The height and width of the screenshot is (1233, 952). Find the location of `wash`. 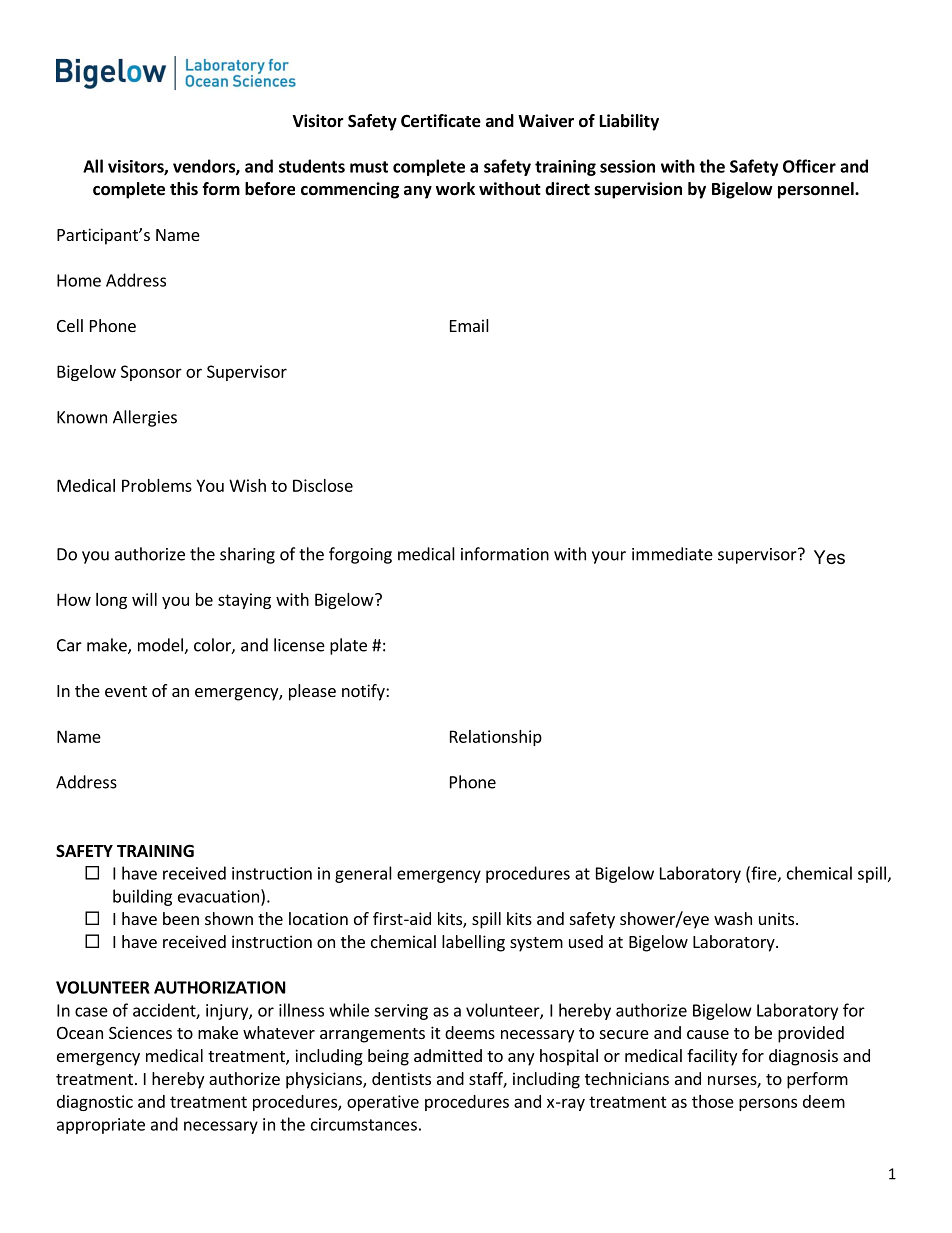

wash is located at coordinates (733, 918).
